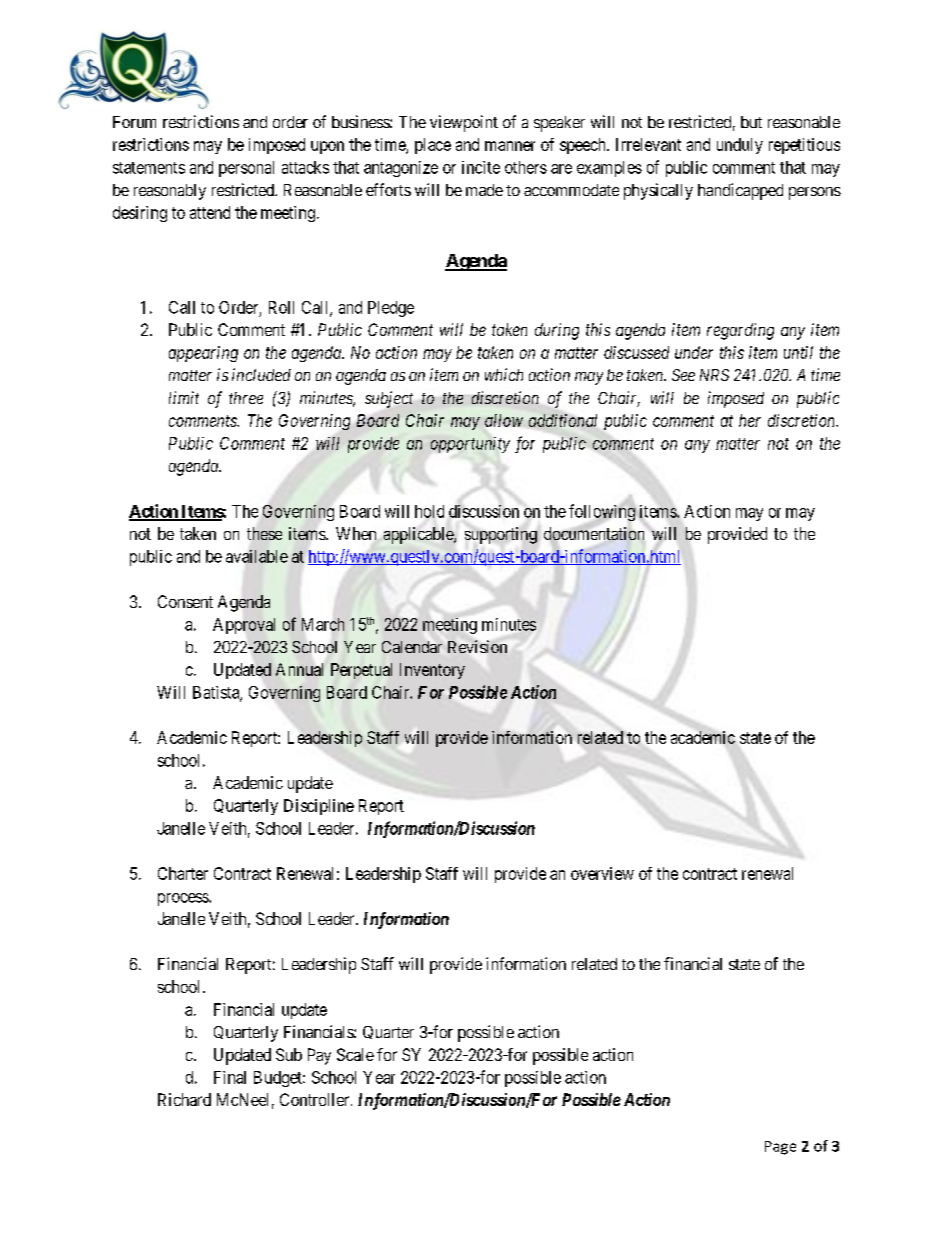 The width and height of the document is (952, 1233). Describe the element at coordinates (246, 398) in the document. I see `three` at that location.
